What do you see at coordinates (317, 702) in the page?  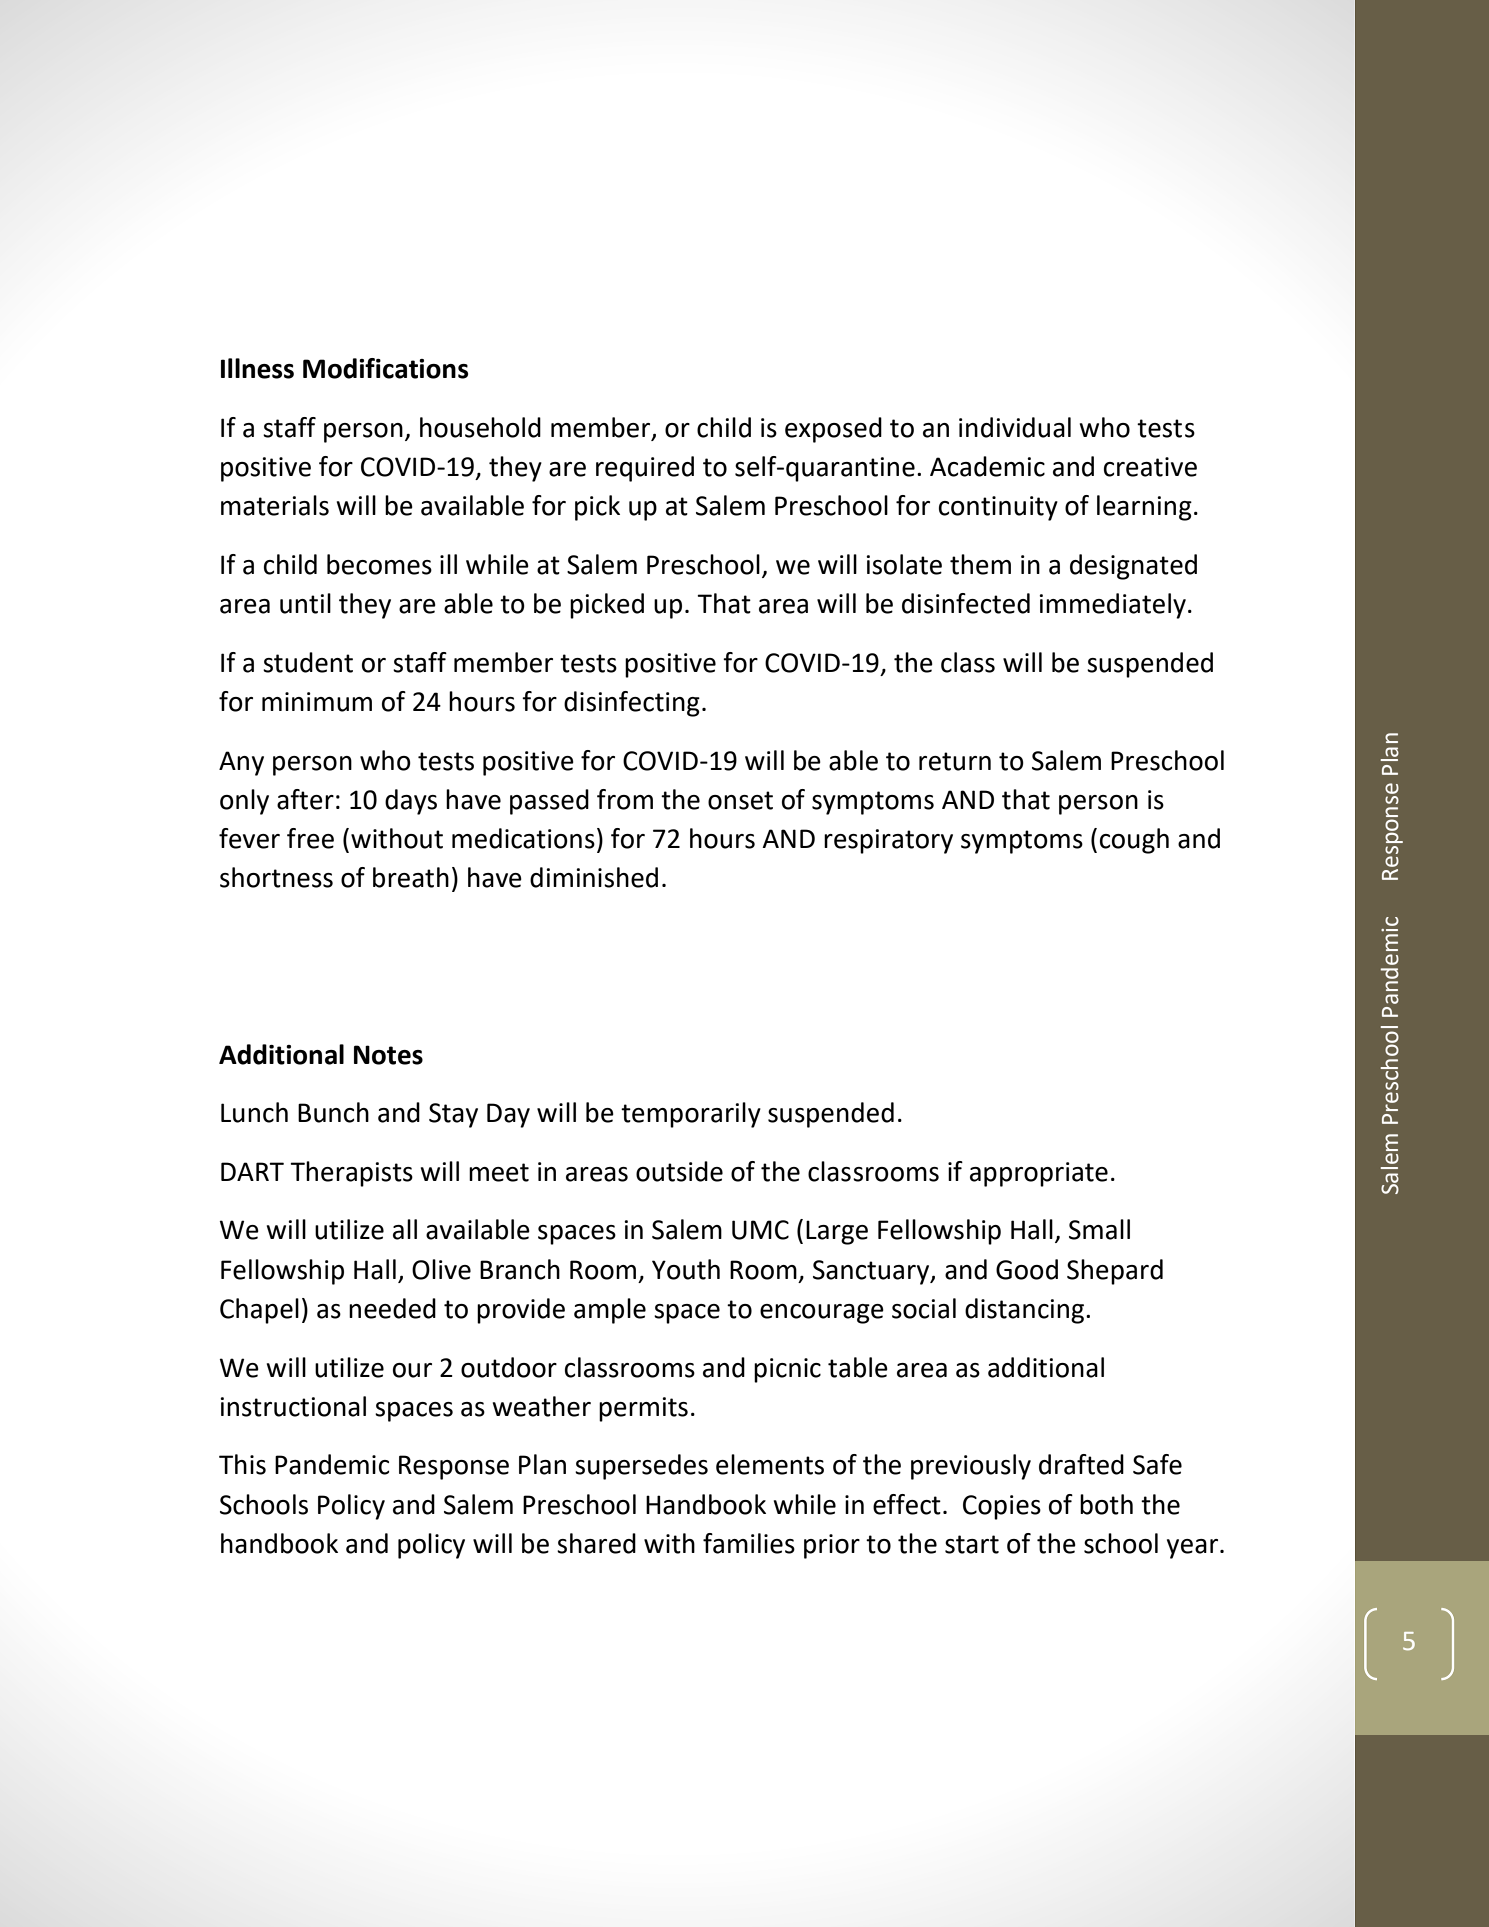 I see `minimum` at bounding box center [317, 702].
